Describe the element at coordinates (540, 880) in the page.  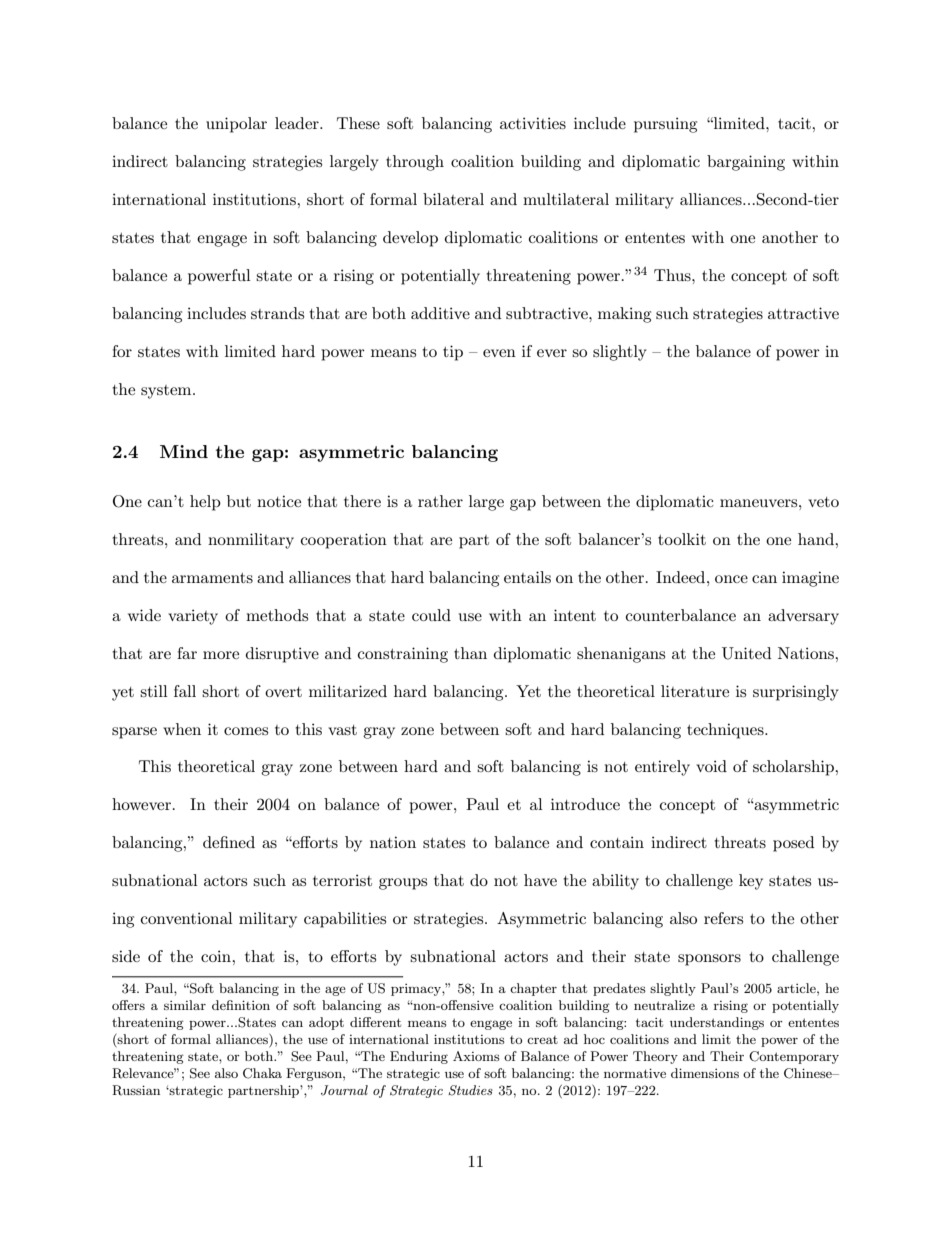
I see `have` at that location.
